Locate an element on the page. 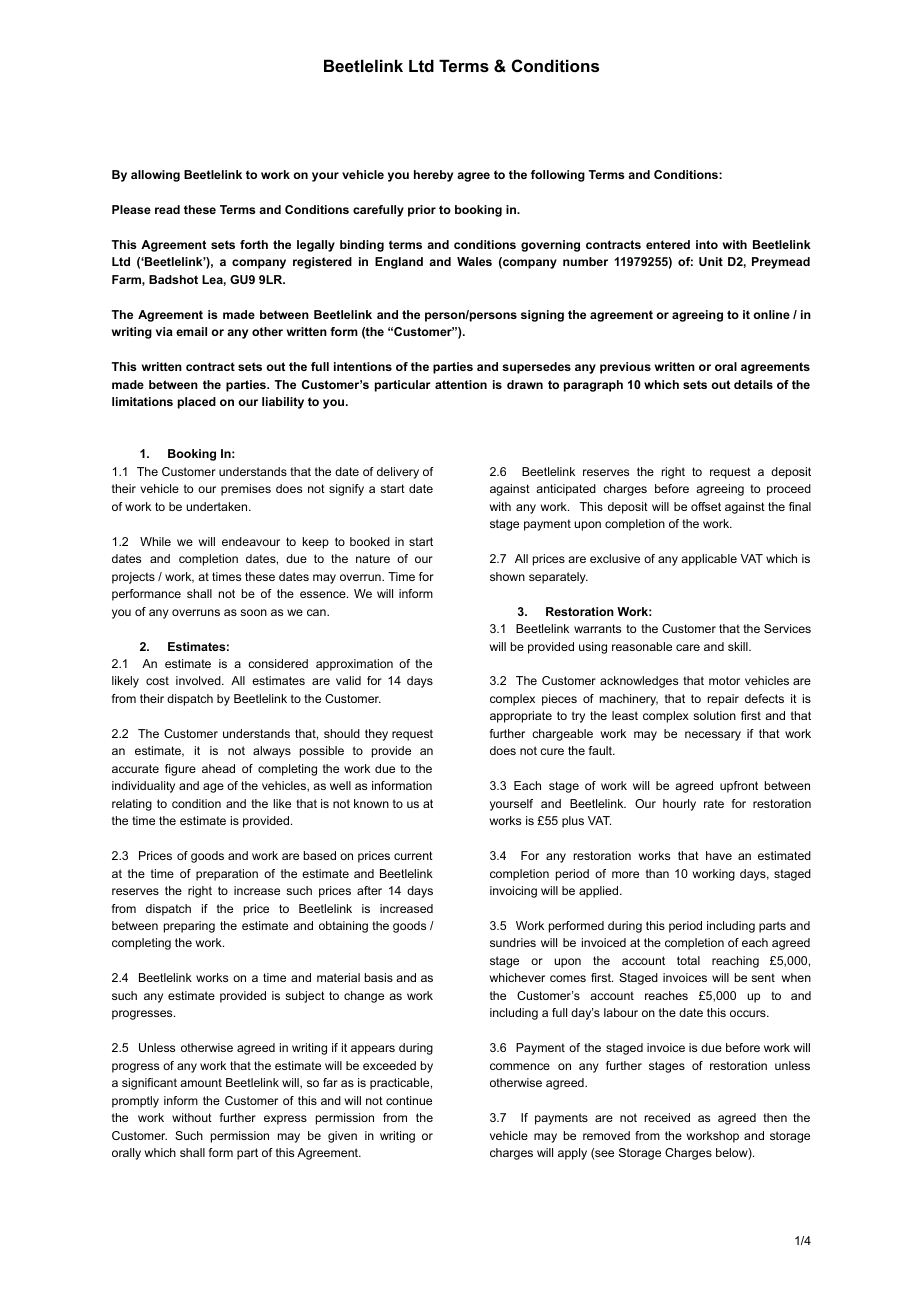  preparation is located at coordinates (227, 875).
